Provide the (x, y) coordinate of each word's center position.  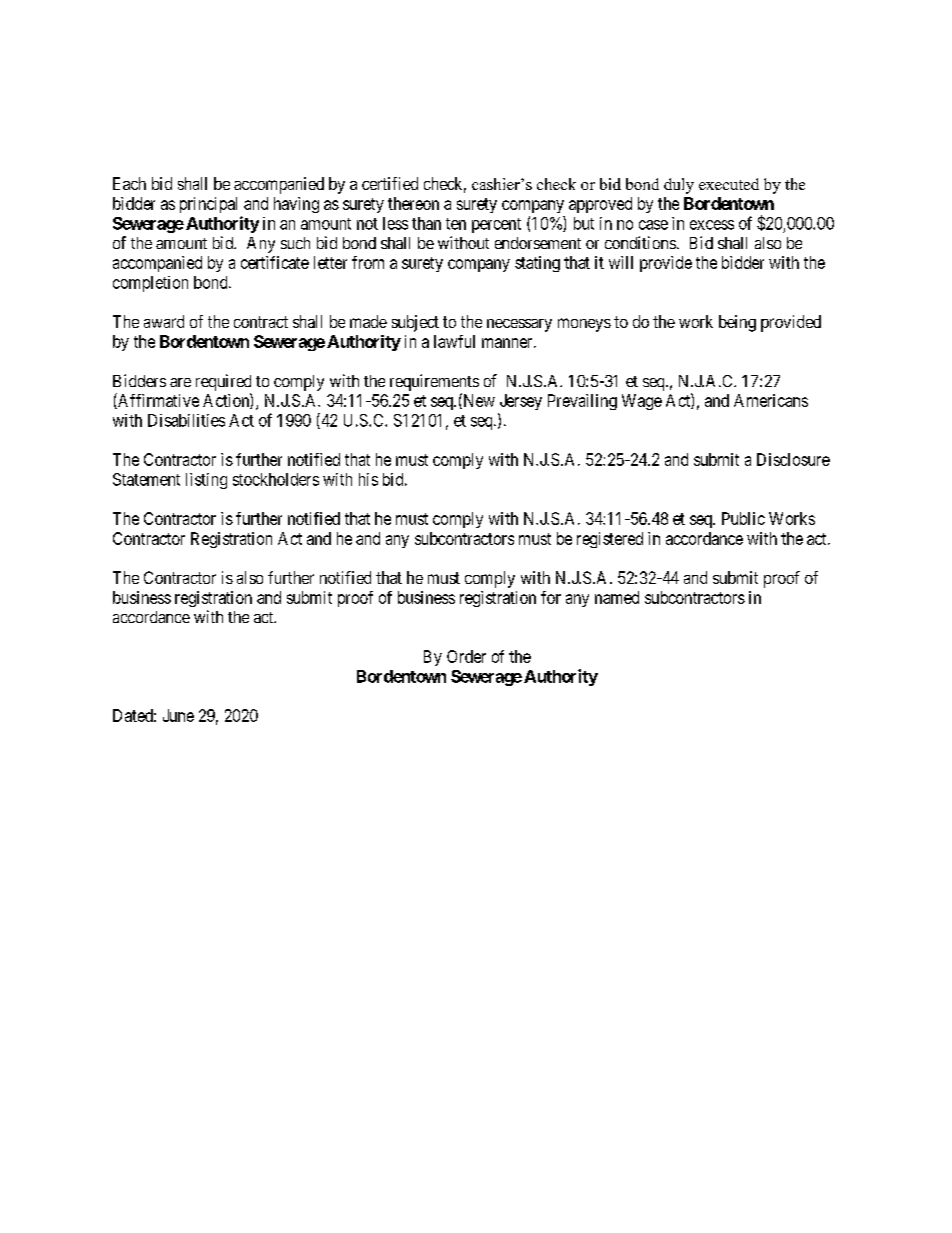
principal (208, 205)
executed (729, 184)
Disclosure (793, 459)
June (178, 715)
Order (466, 656)
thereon (413, 203)
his (368, 479)
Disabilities (186, 420)
